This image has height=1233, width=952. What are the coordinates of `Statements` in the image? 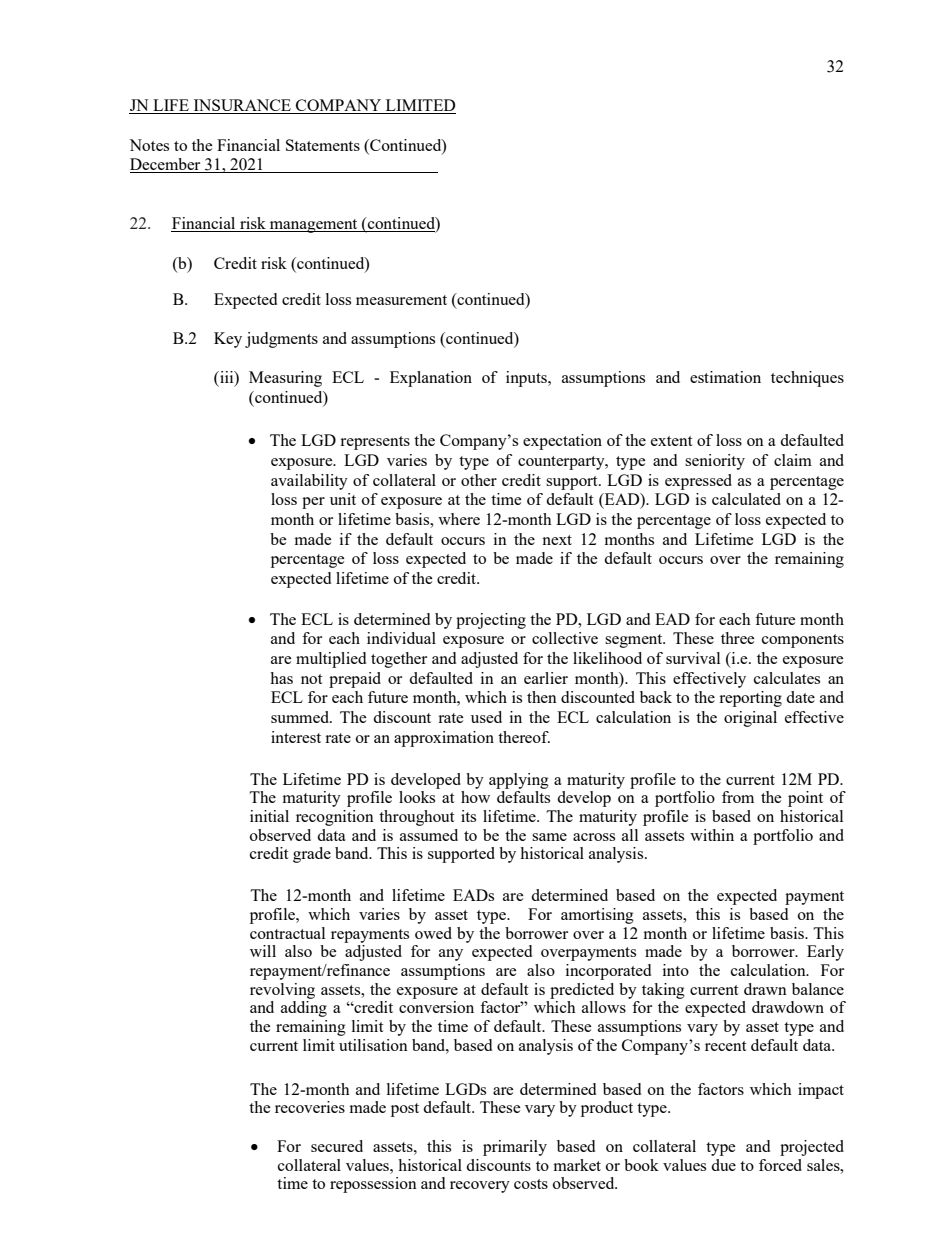 It's located at (323, 145).
